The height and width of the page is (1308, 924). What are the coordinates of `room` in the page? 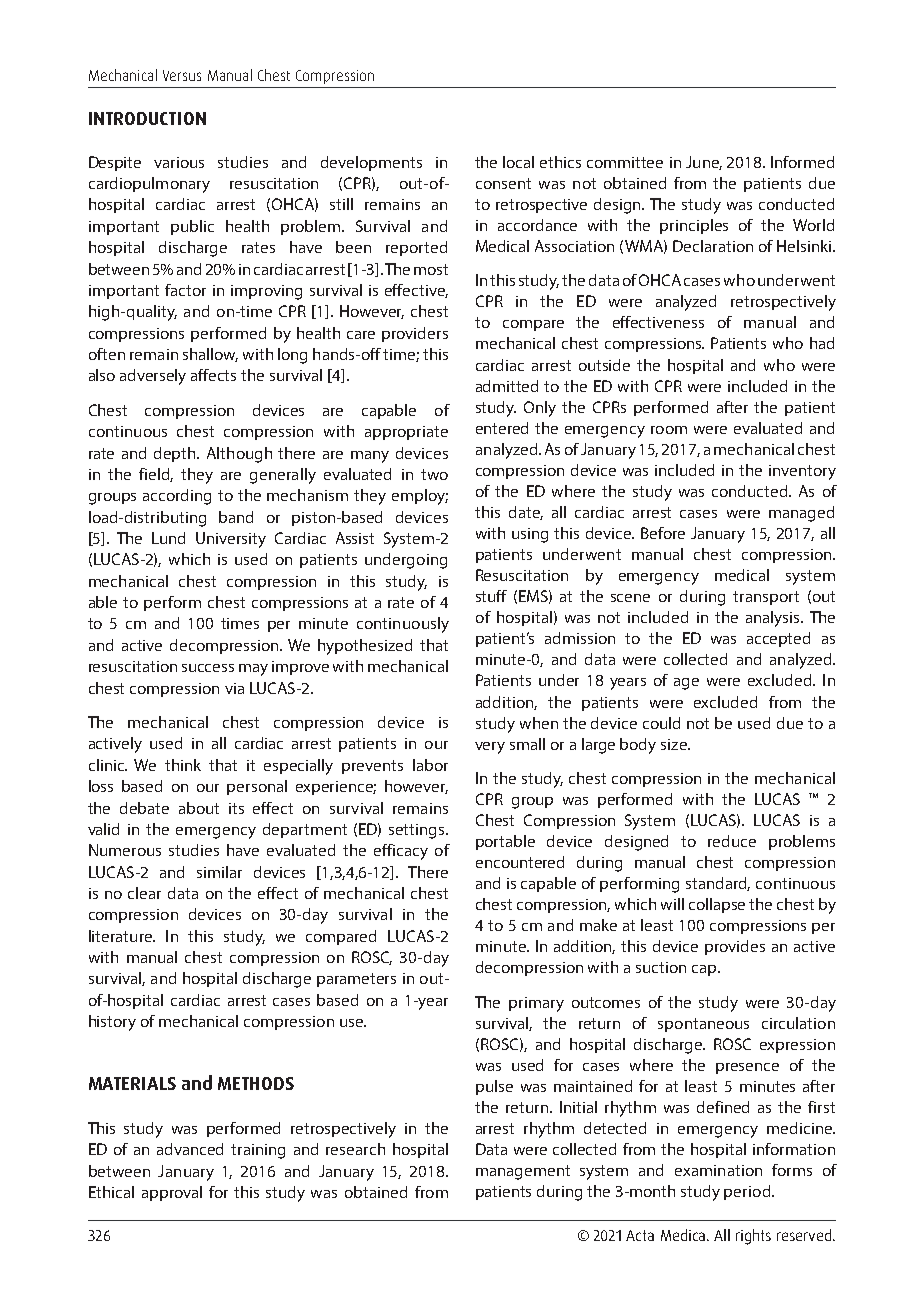 It's located at (669, 430).
